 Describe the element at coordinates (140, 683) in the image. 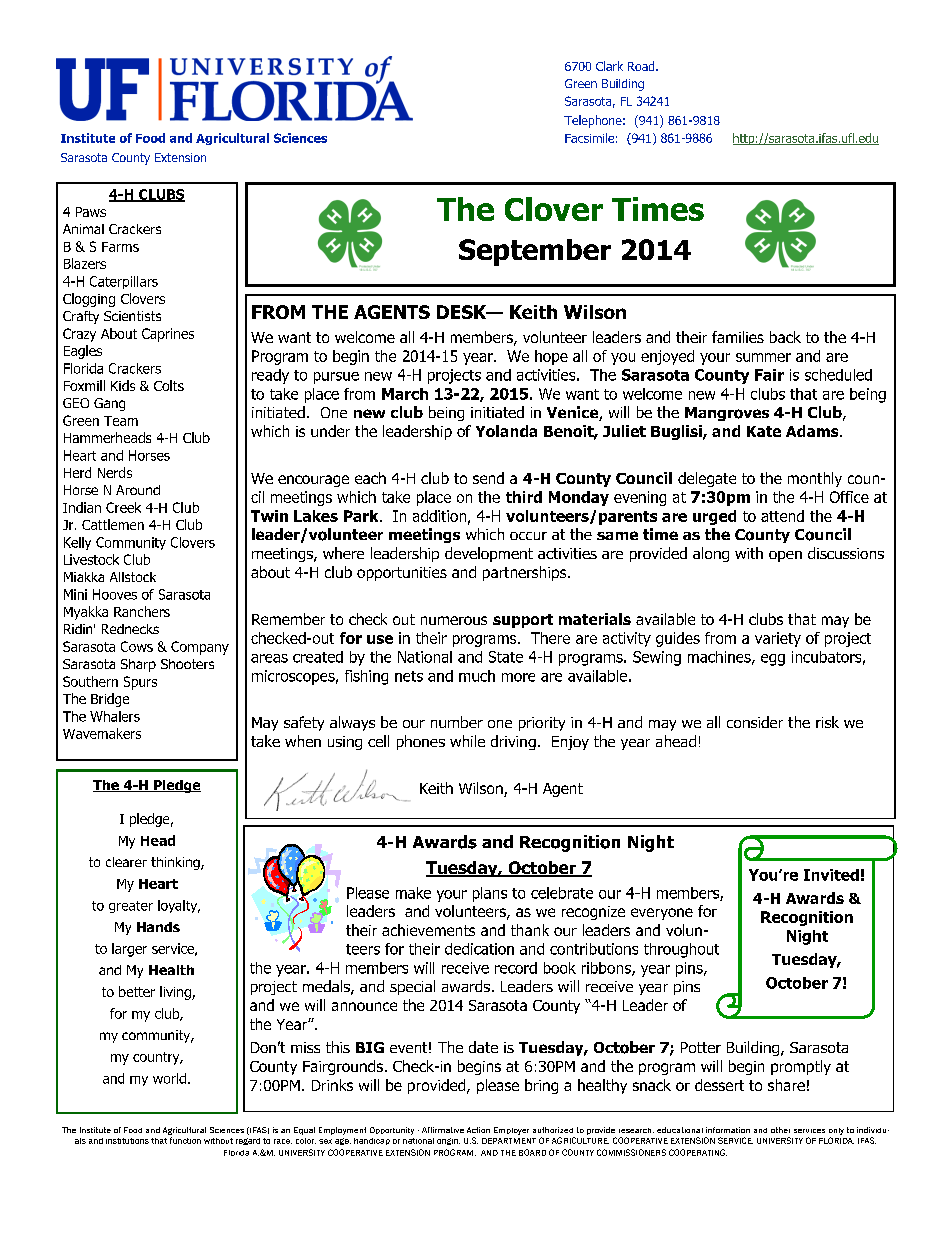

I see `Spurs` at that location.
